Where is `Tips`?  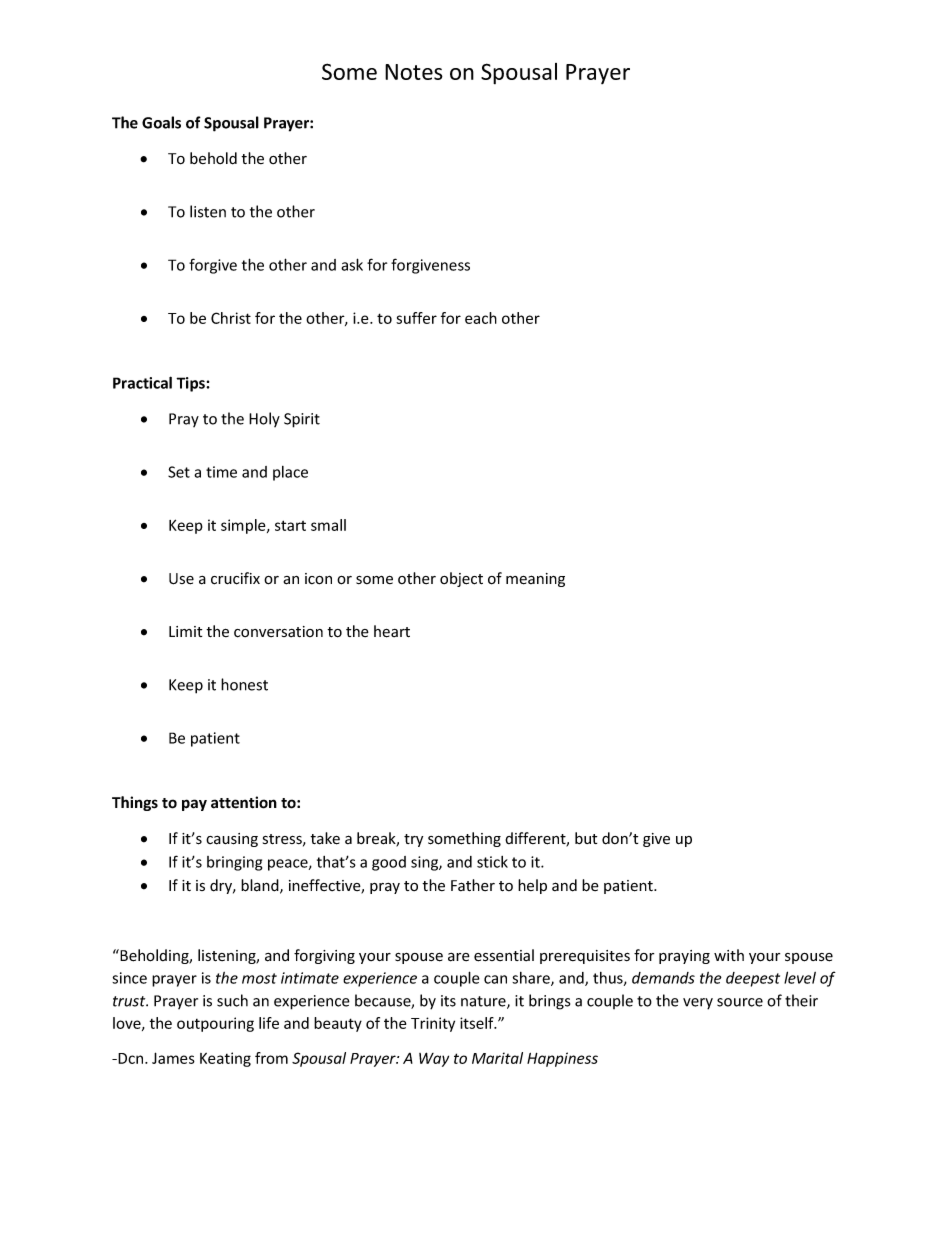 Tips is located at coordinates (191, 384).
